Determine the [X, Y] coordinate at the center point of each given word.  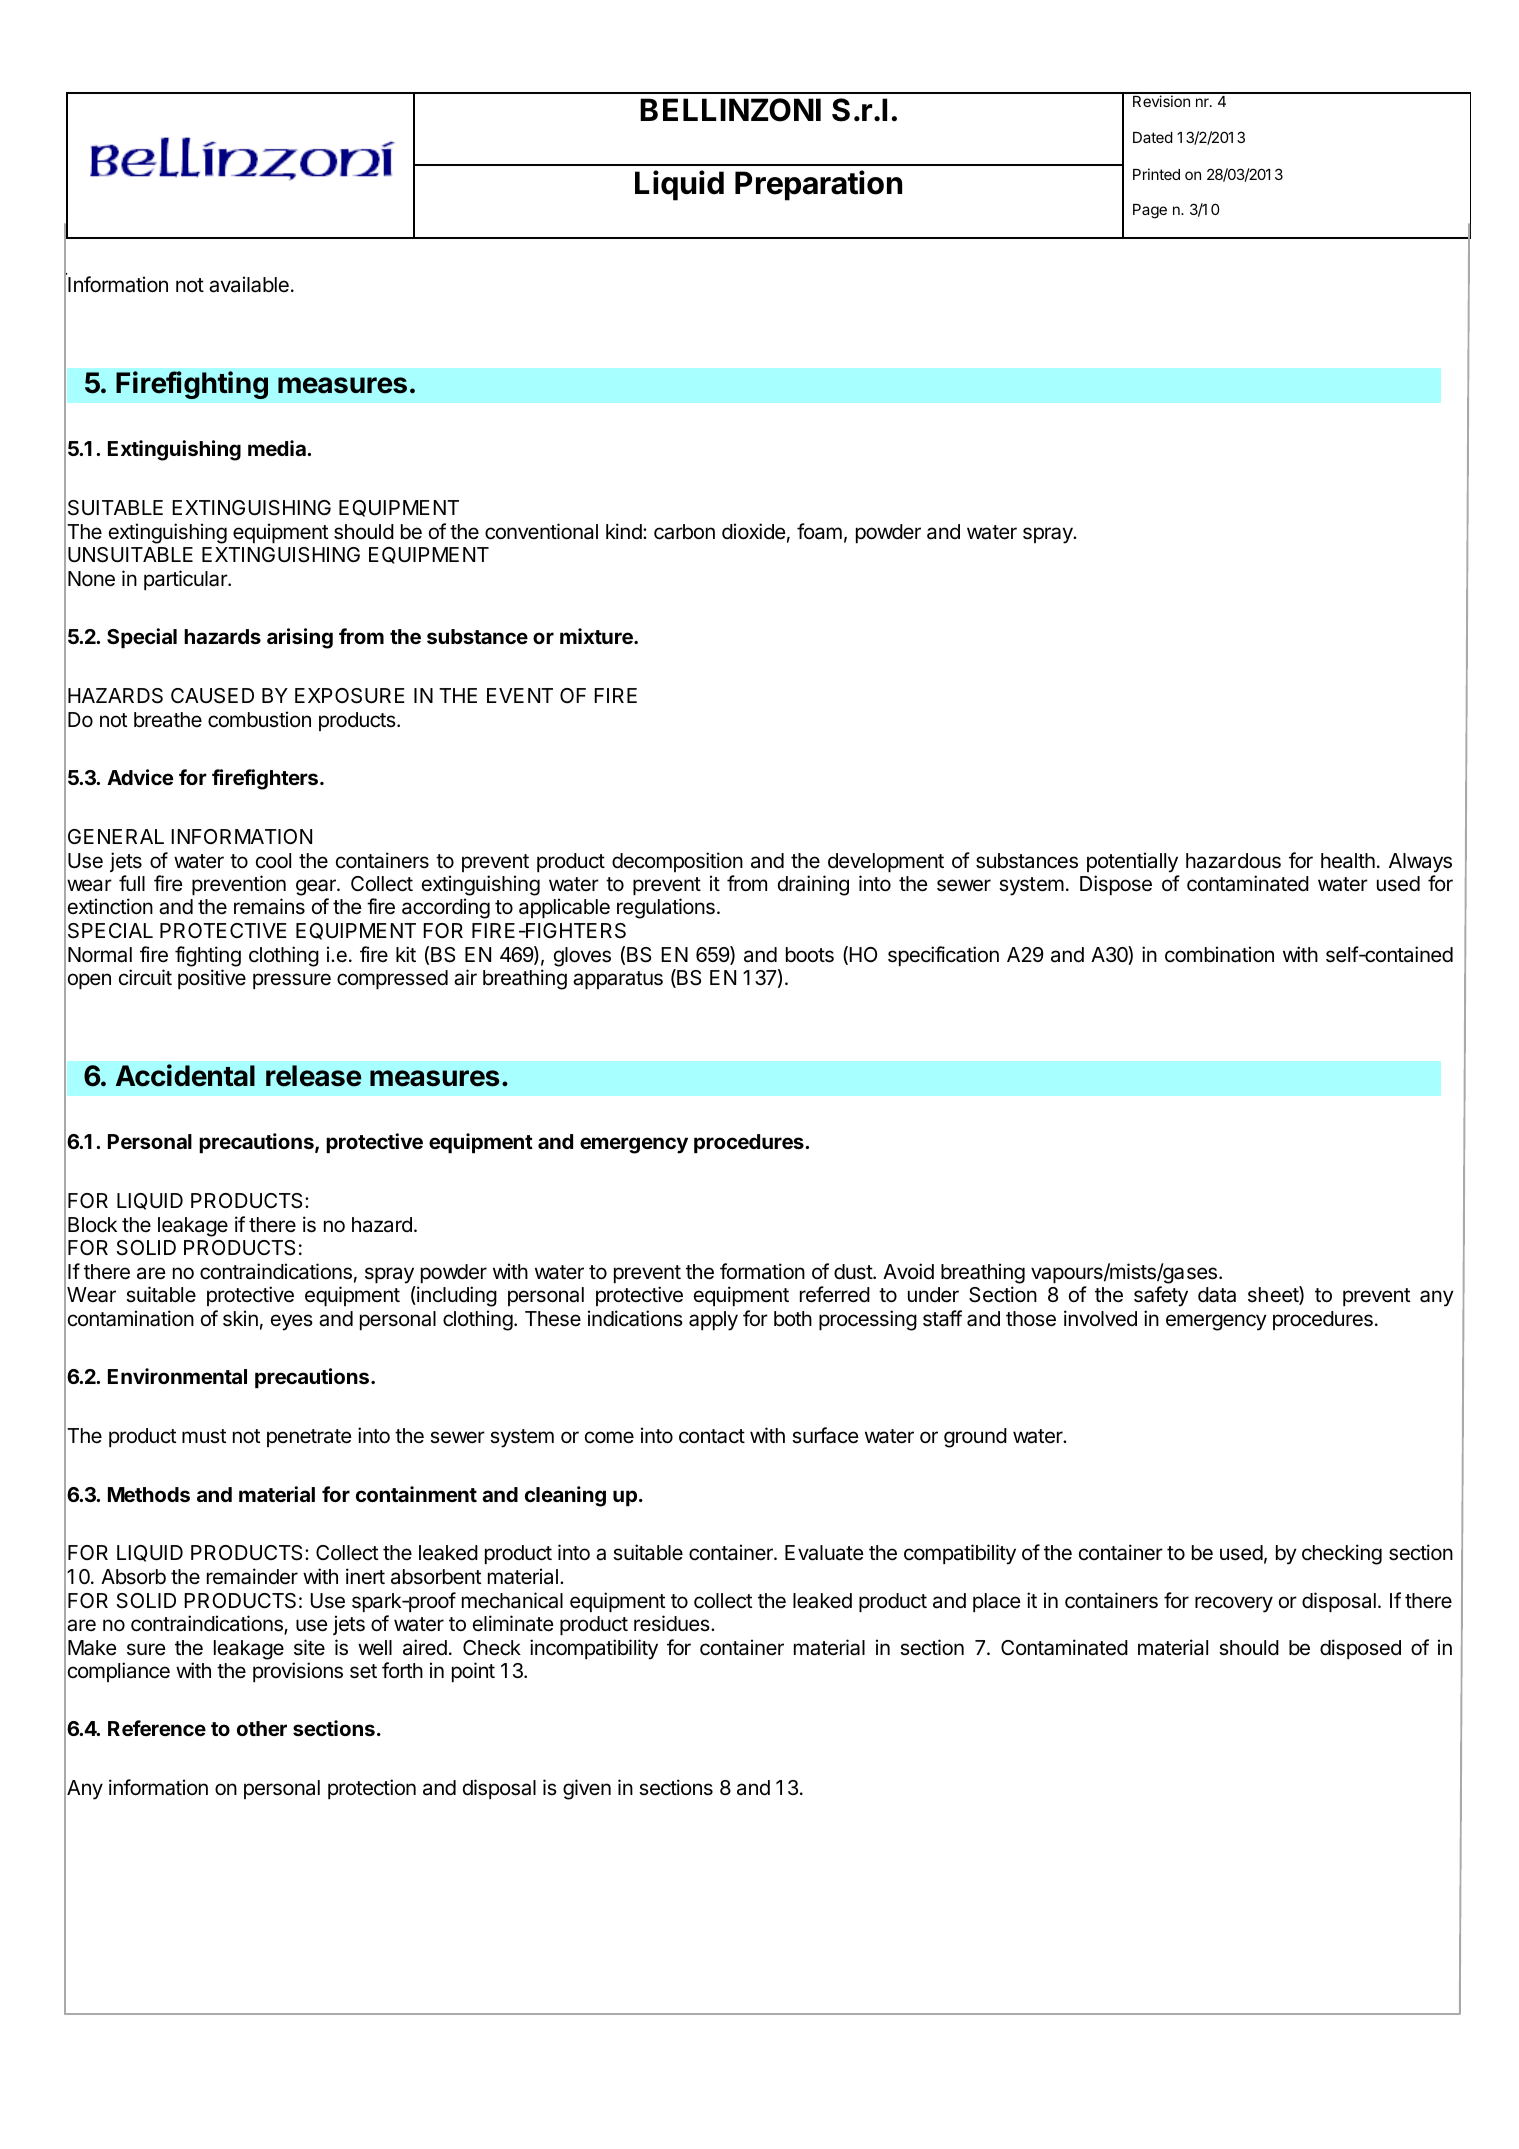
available [249, 284]
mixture [597, 636]
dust [854, 1272]
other [262, 1728]
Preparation [818, 185]
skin [240, 1318]
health [1348, 861]
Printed [1156, 174]
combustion [259, 719]
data [1217, 1295]
